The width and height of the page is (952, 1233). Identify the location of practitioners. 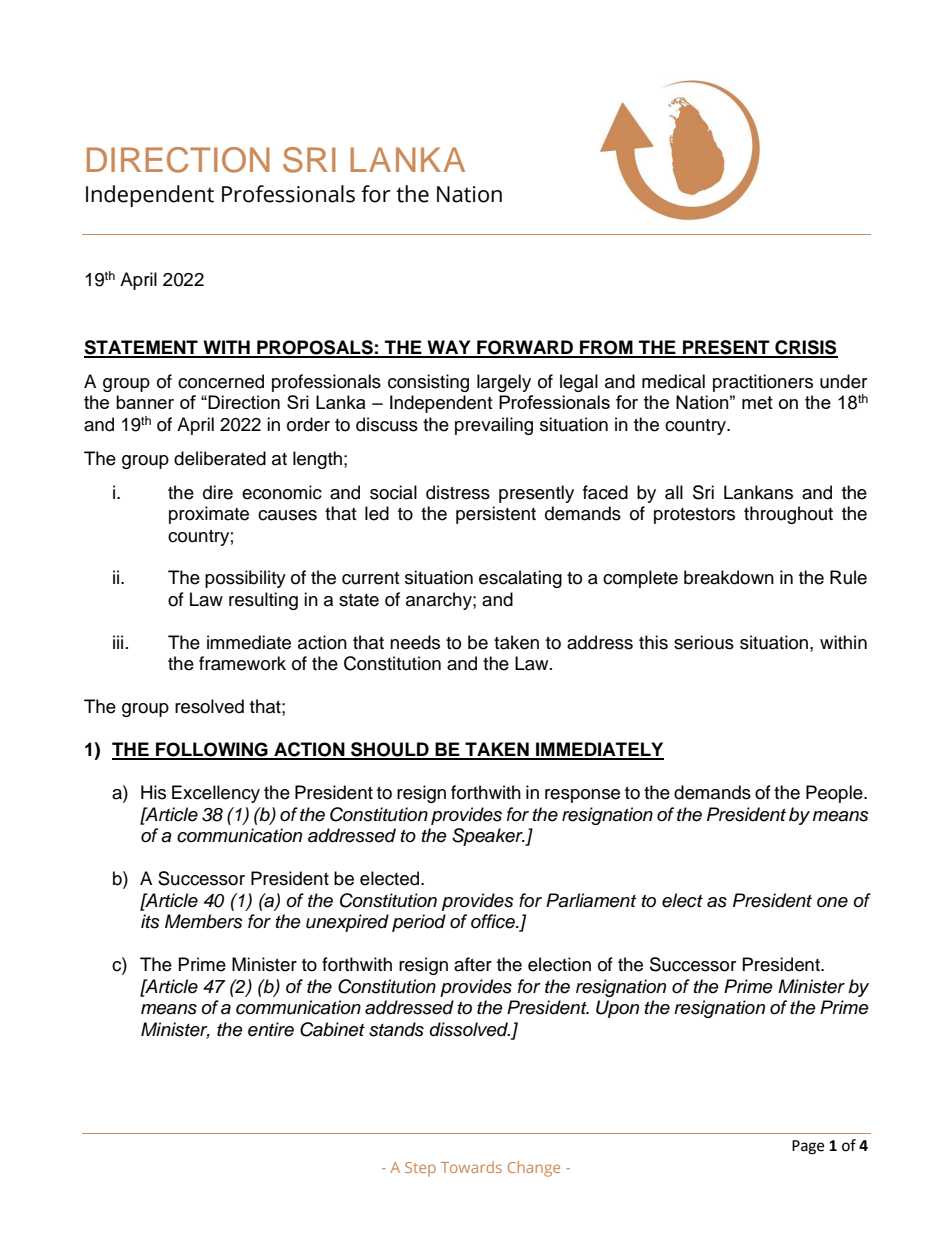
(763, 383).
